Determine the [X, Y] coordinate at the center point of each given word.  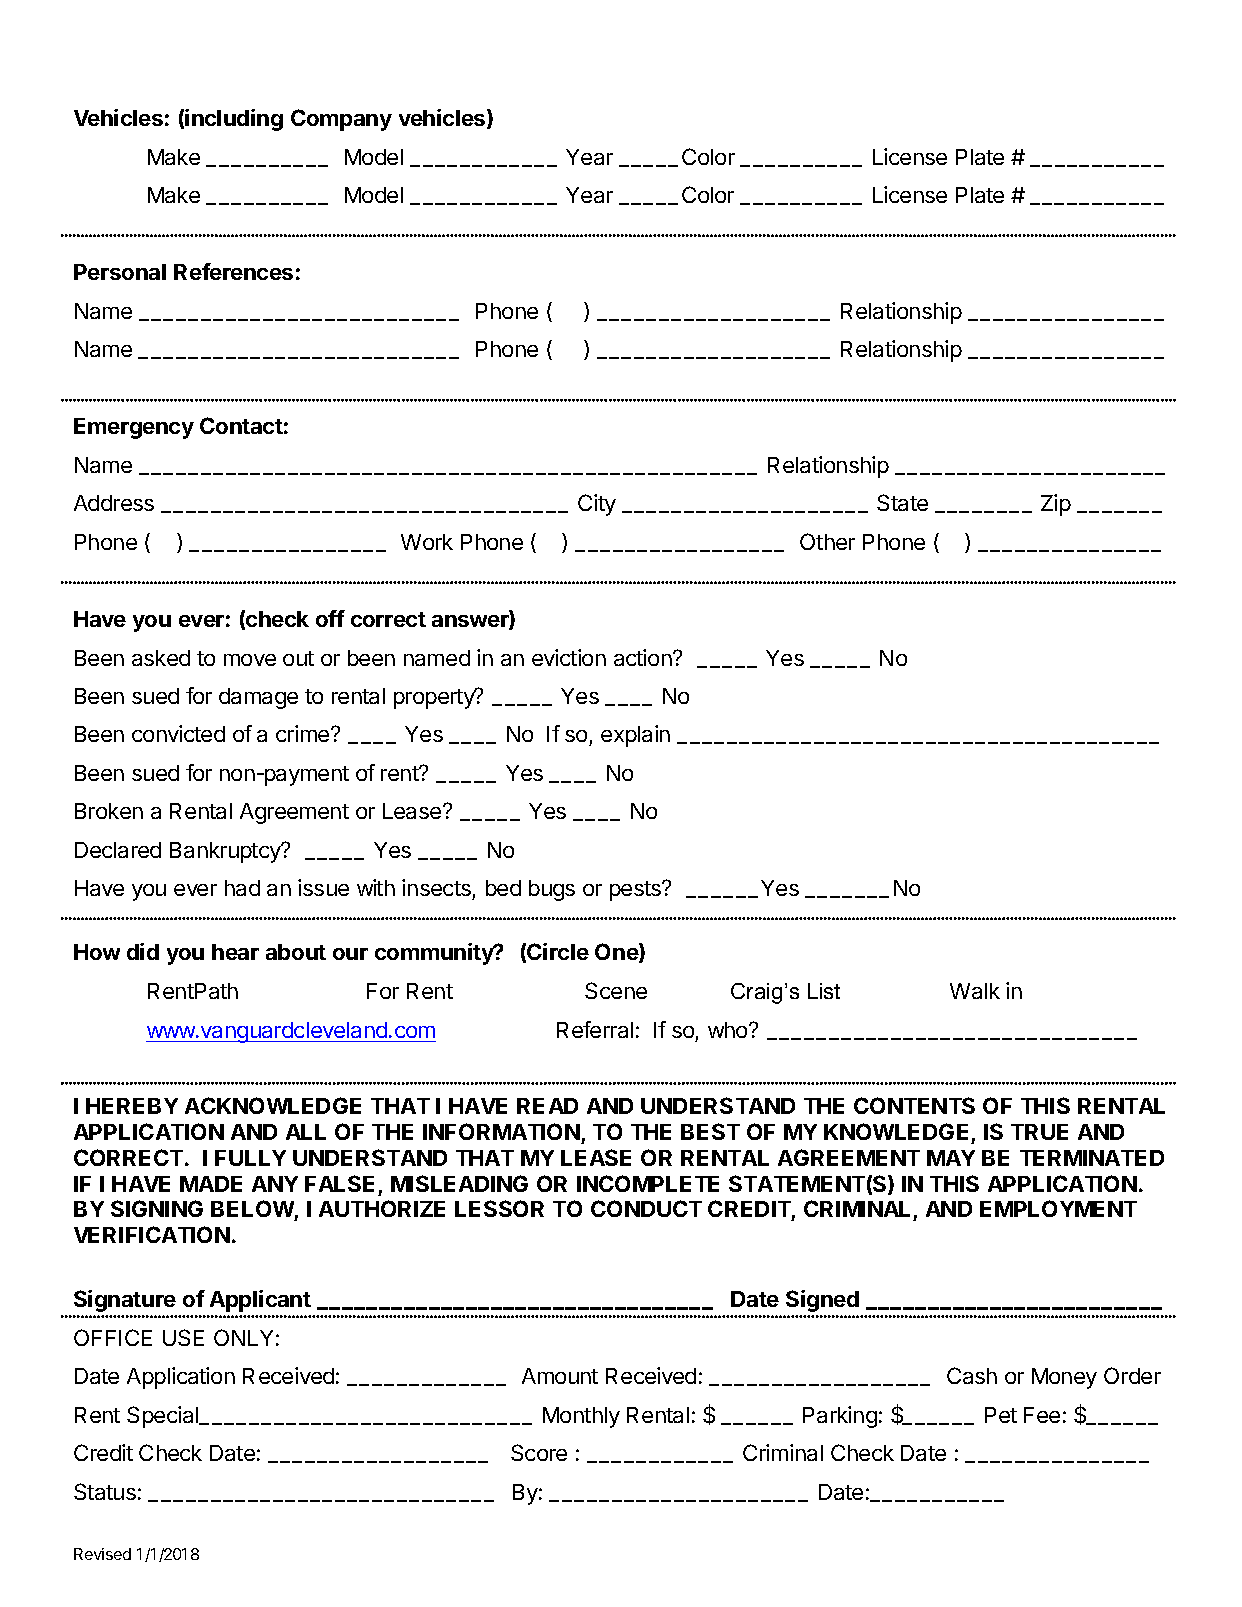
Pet [1001, 1415]
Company [341, 120]
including [234, 120]
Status [105, 1491]
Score [539, 1452]
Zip [1056, 505]
